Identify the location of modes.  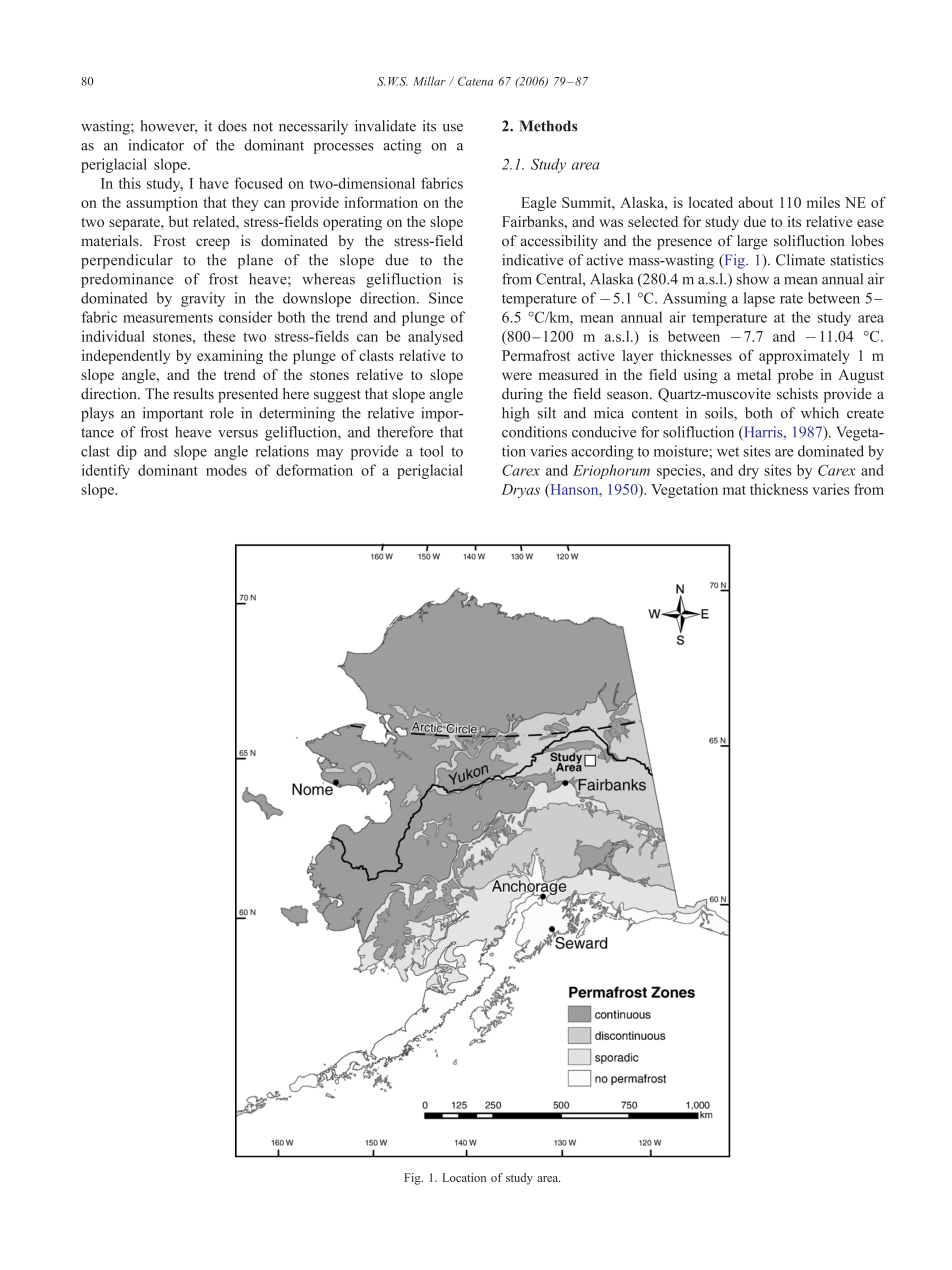
(226, 470).
